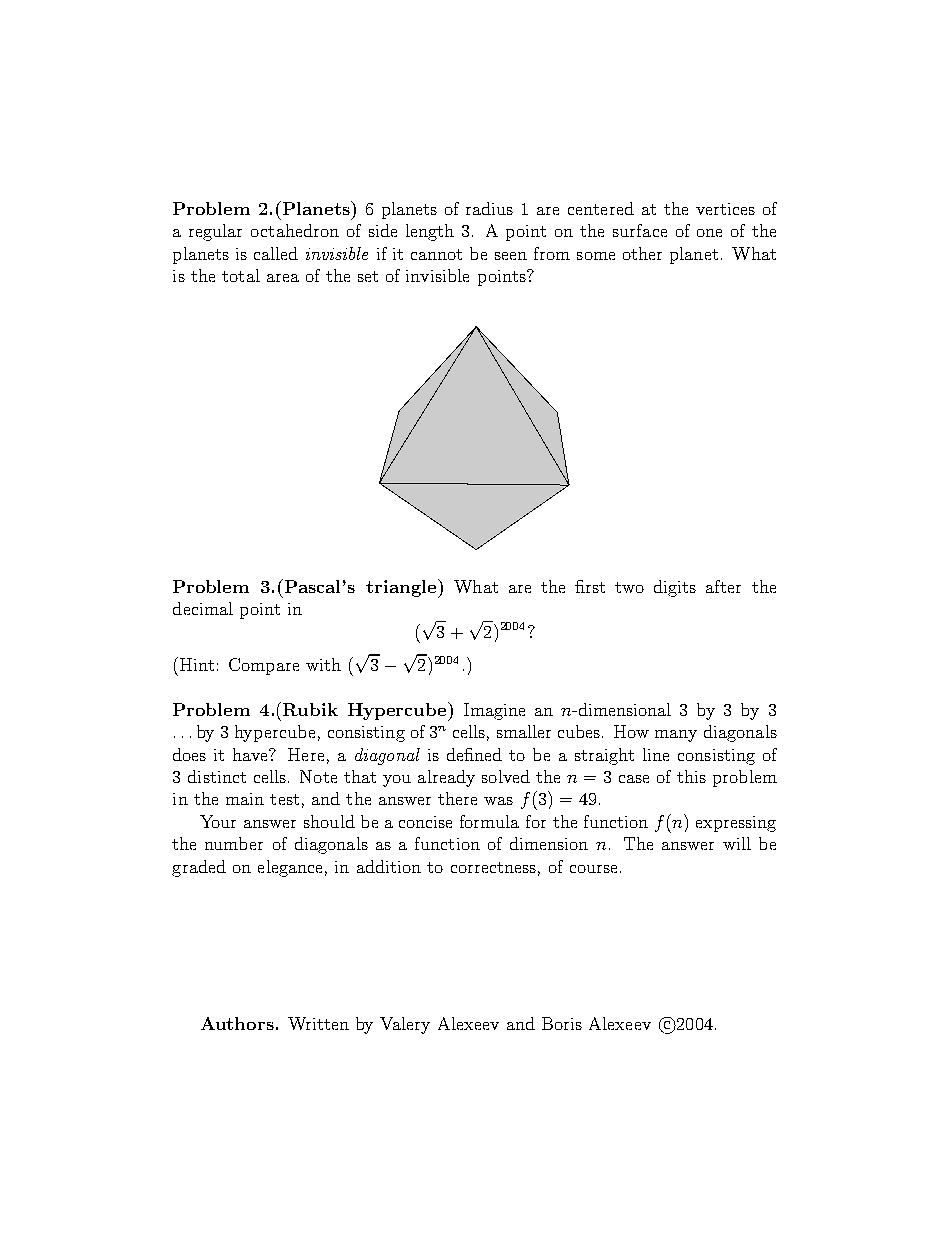 The image size is (952, 1233). What do you see at coordinates (640, 230) in the page?
I see `surface` at bounding box center [640, 230].
